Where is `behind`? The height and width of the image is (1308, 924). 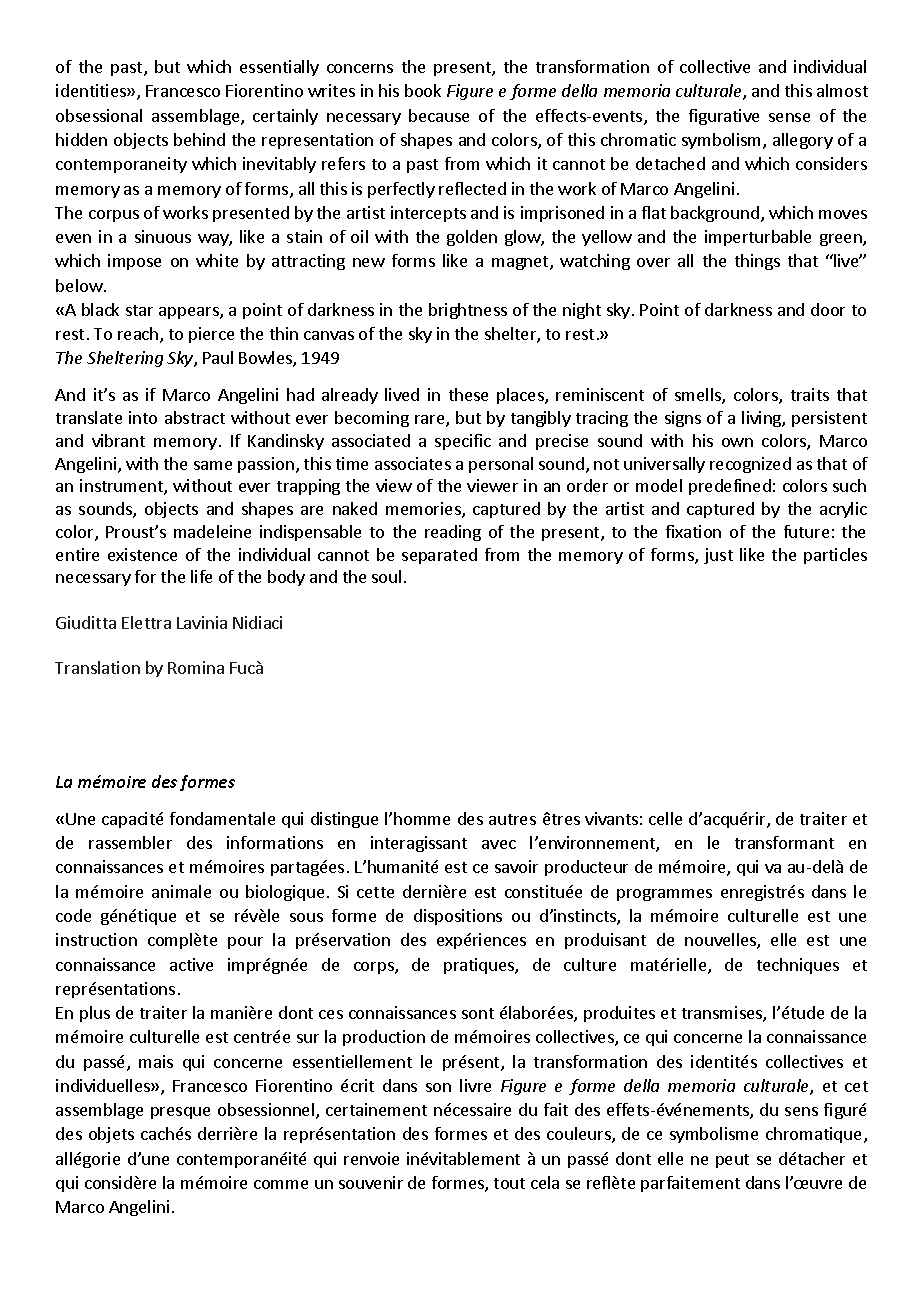
behind is located at coordinates (199, 139).
